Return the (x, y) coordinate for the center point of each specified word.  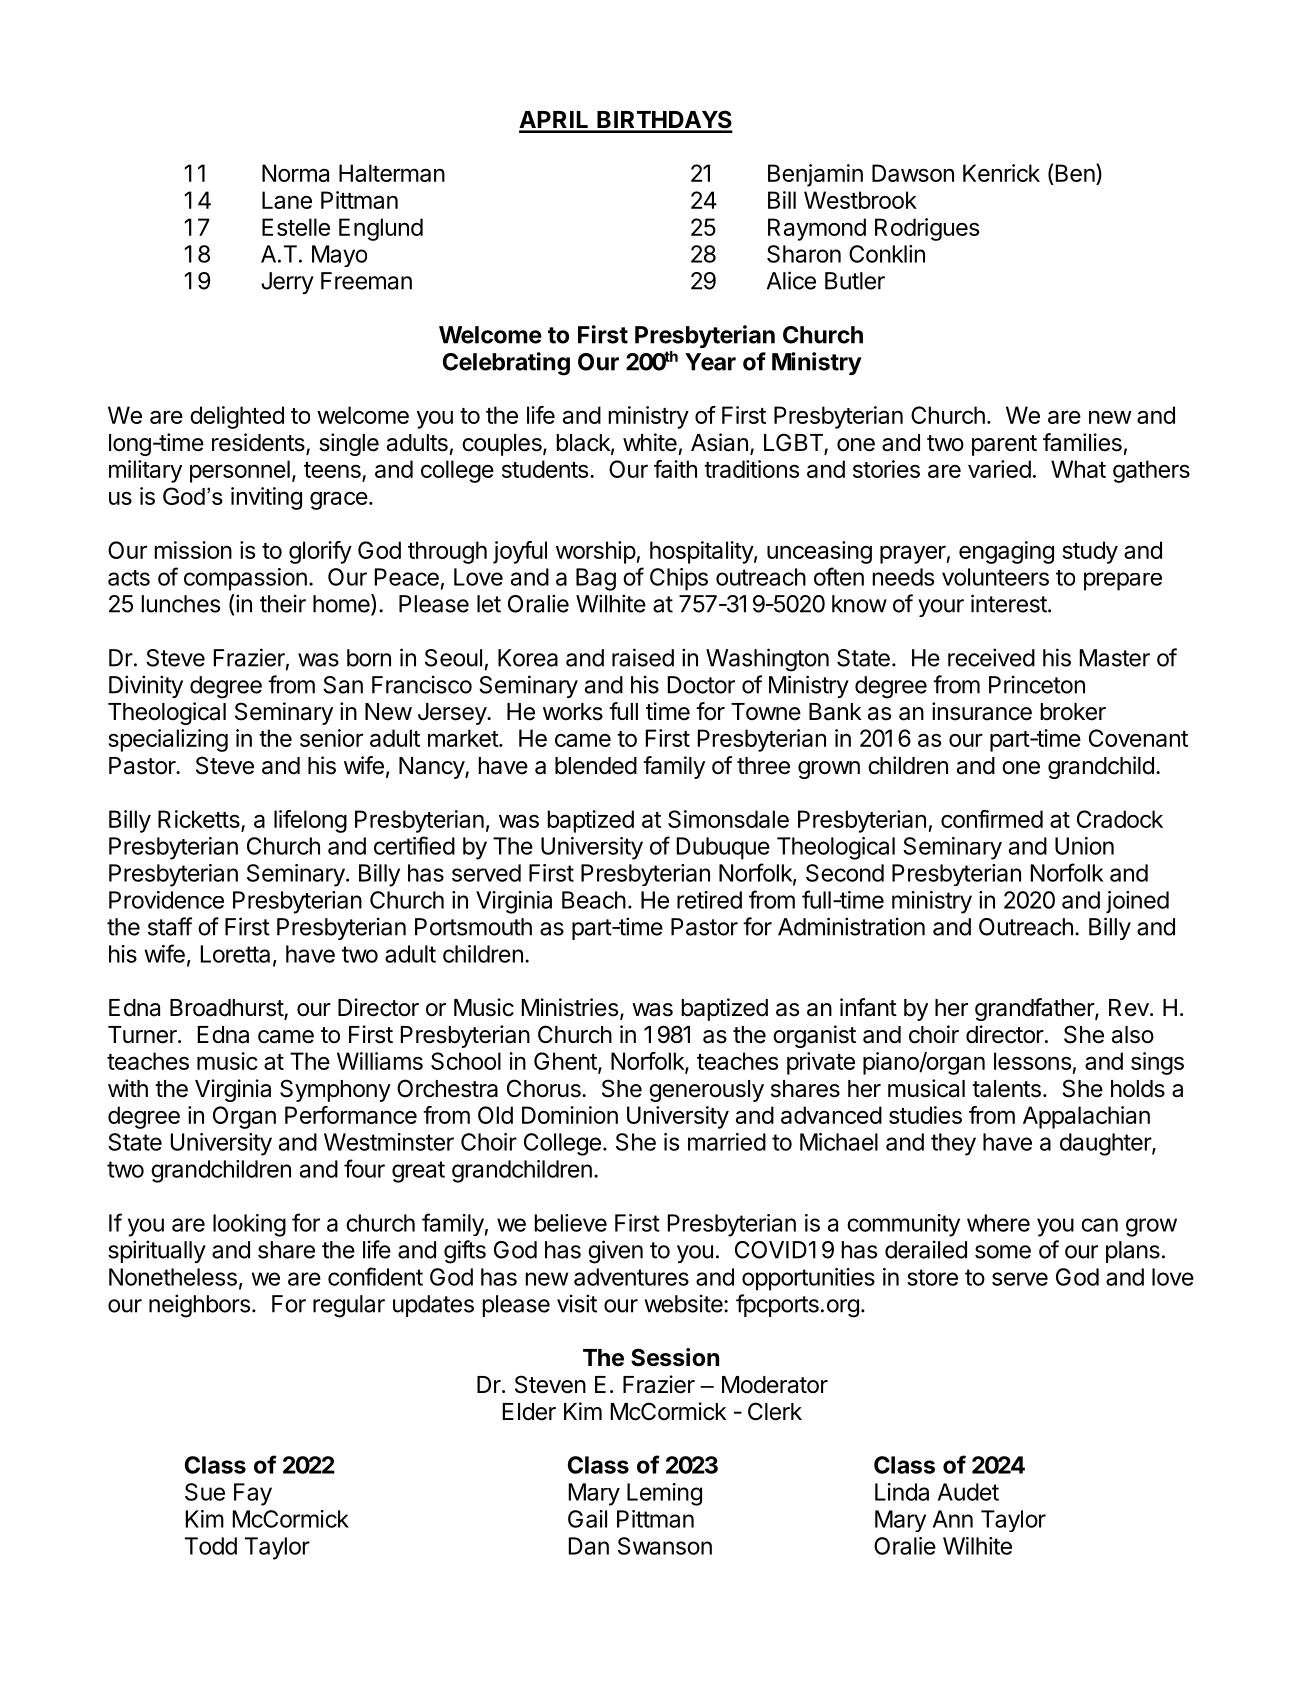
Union (1084, 846)
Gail (587, 1519)
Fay (253, 1494)
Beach (594, 900)
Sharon (804, 254)
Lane (287, 200)
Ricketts (200, 820)
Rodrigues (927, 229)
